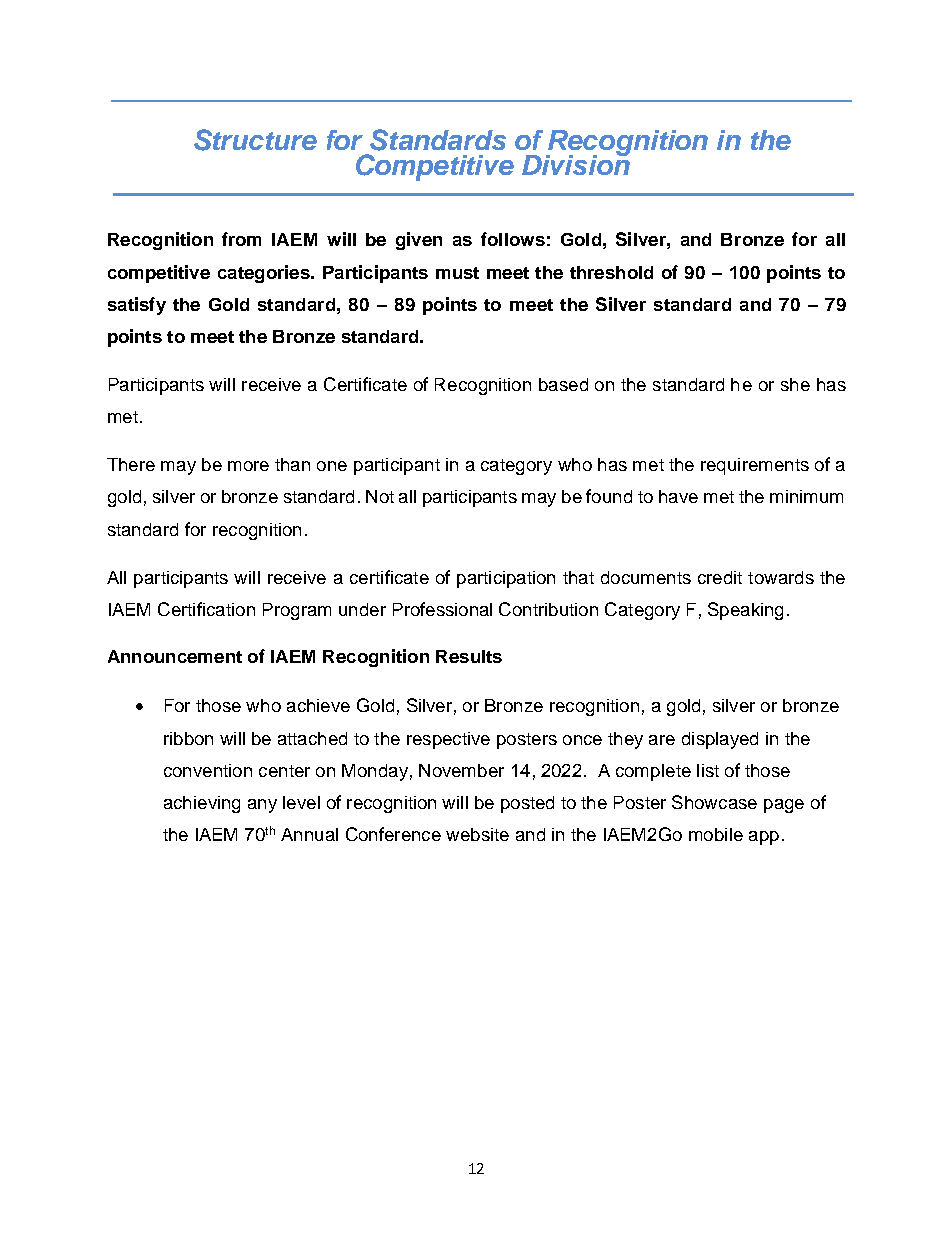 The image size is (952, 1233). I want to click on Showcase, so click(714, 802).
